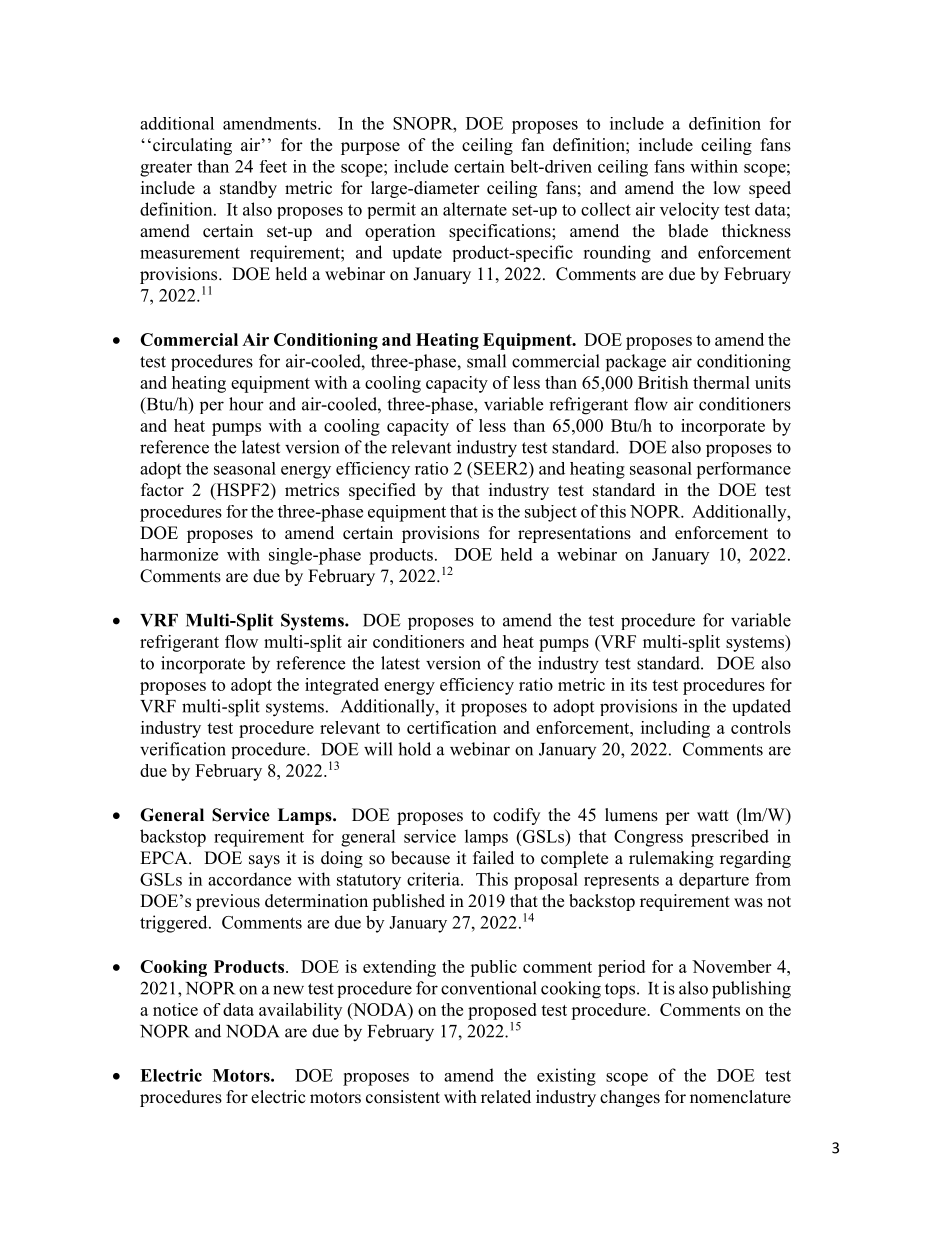 The image size is (952, 1233). What do you see at coordinates (506, 1097) in the image?
I see `related` at bounding box center [506, 1097].
